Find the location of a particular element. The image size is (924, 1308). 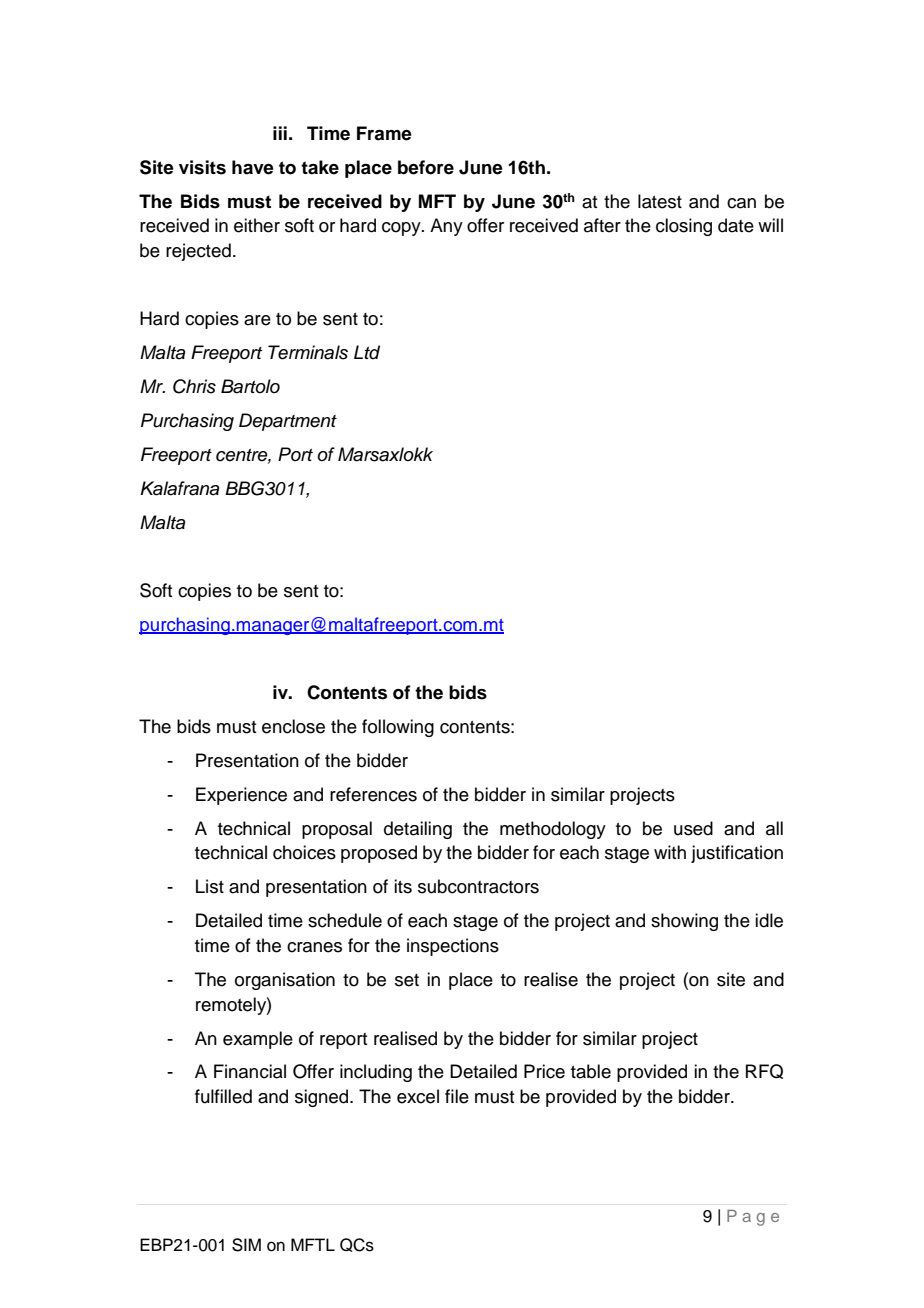

Financial is located at coordinates (250, 1071).
